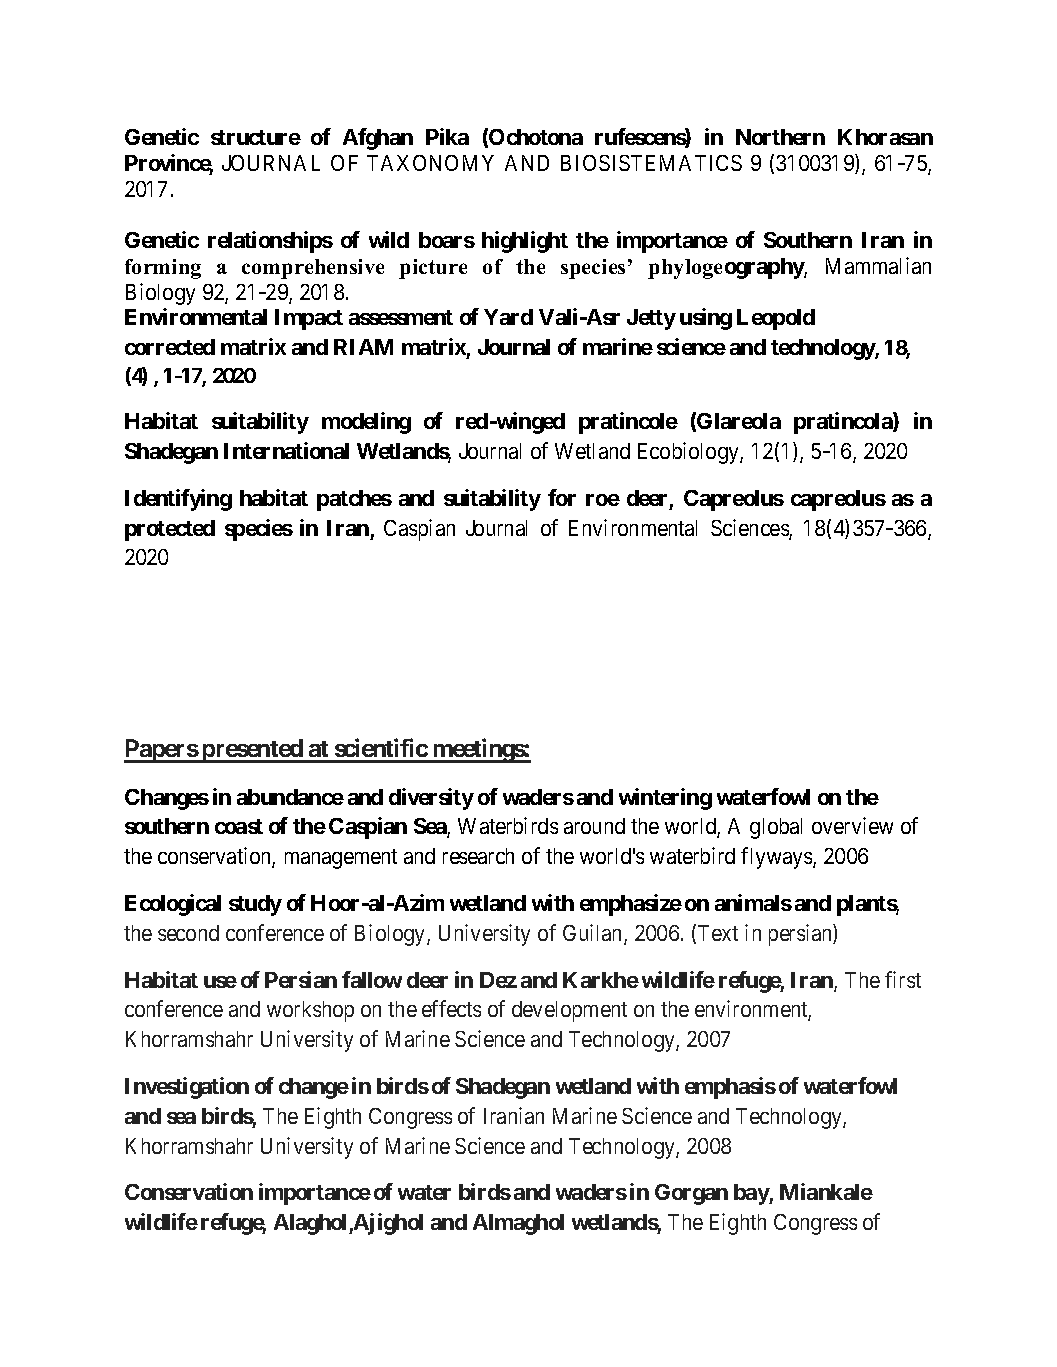  What do you see at coordinates (447, 136) in the page?
I see `Pika` at bounding box center [447, 136].
